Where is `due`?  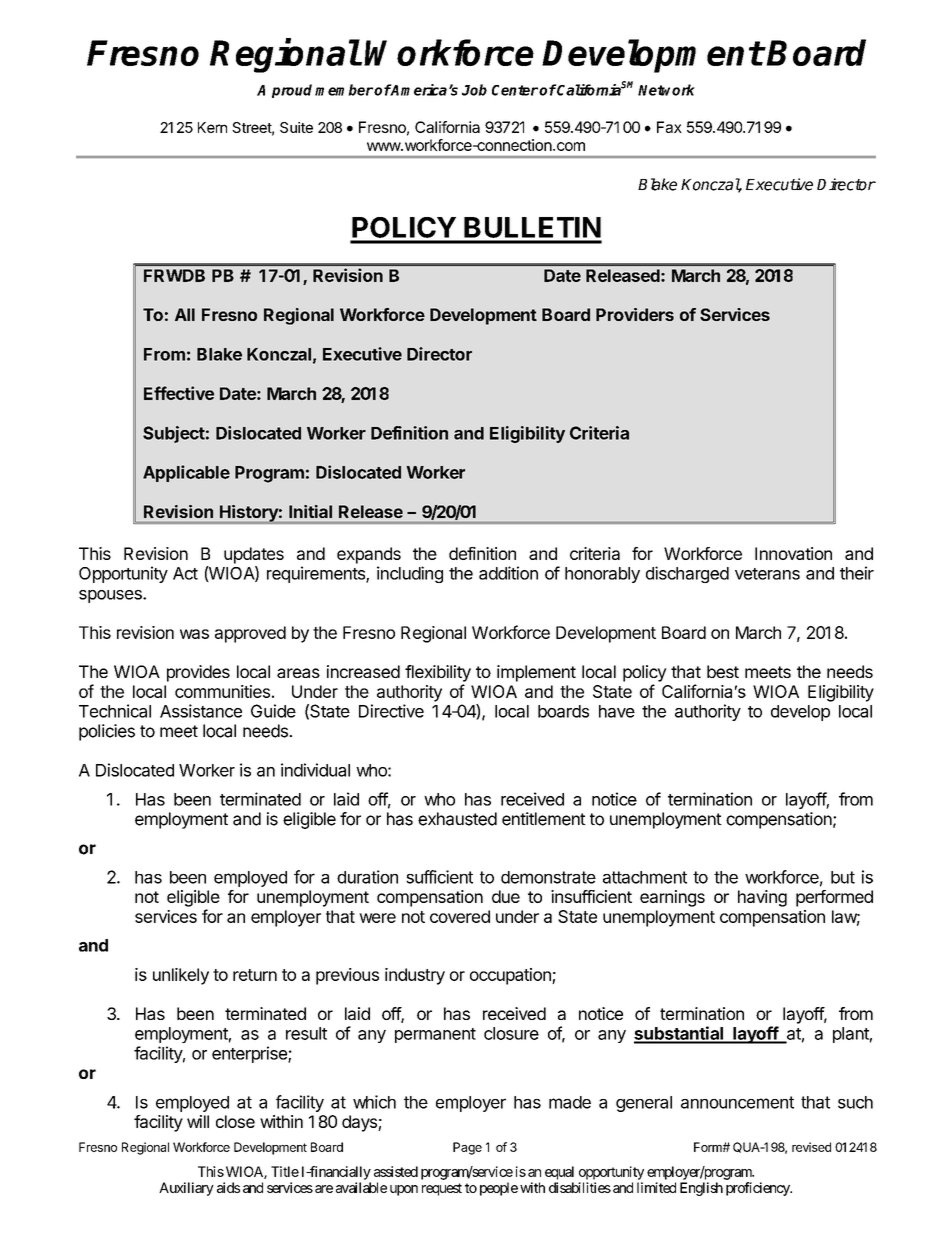
due is located at coordinates (506, 896).
